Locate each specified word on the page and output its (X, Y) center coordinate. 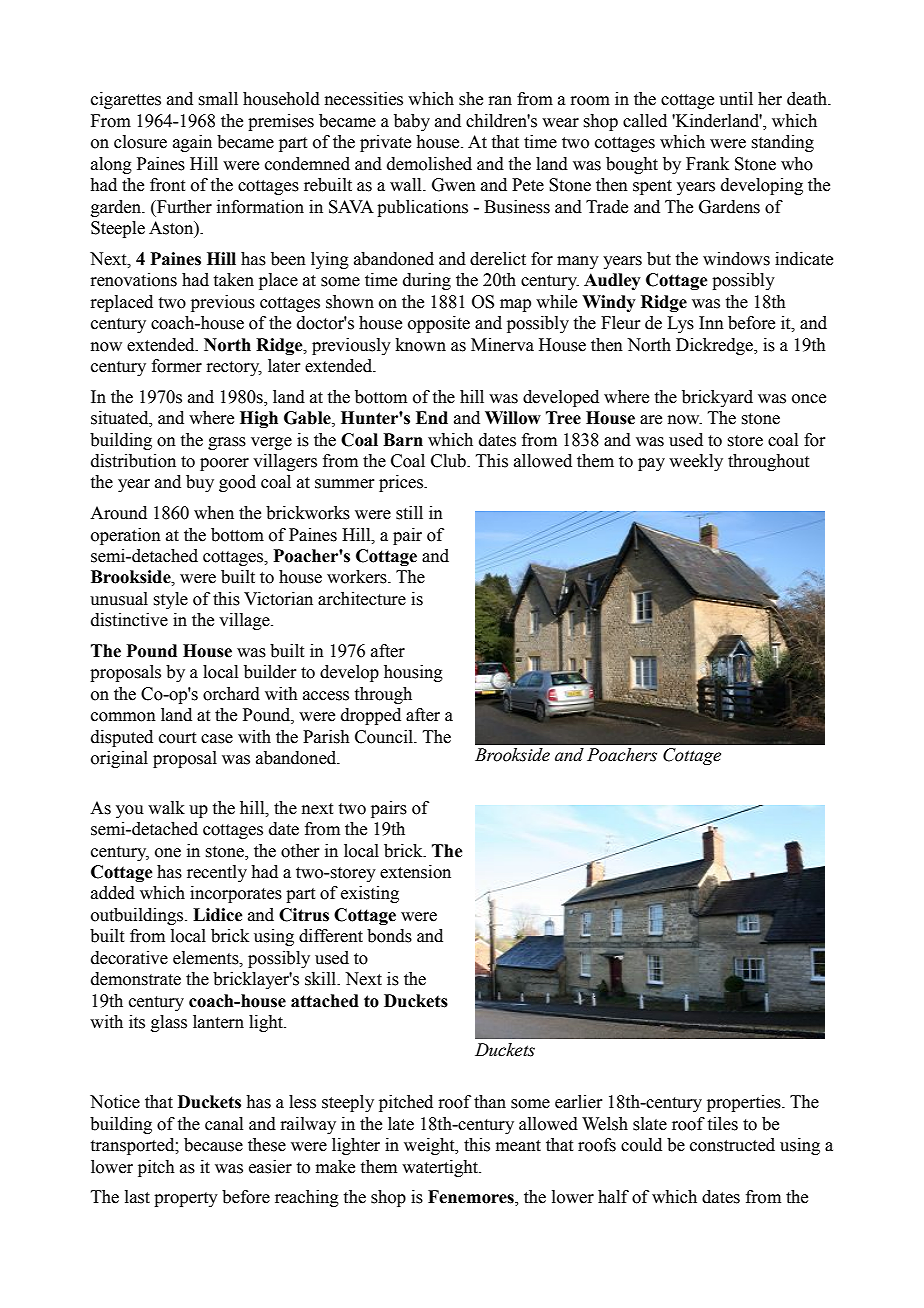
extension (415, 872)
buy (200, 483)
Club (449, 461)
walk (166, 808)
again (192, 143)
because (213, 1145)
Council (385, 737)
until (736, 99)
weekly (696, 462)
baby (412, 122)
